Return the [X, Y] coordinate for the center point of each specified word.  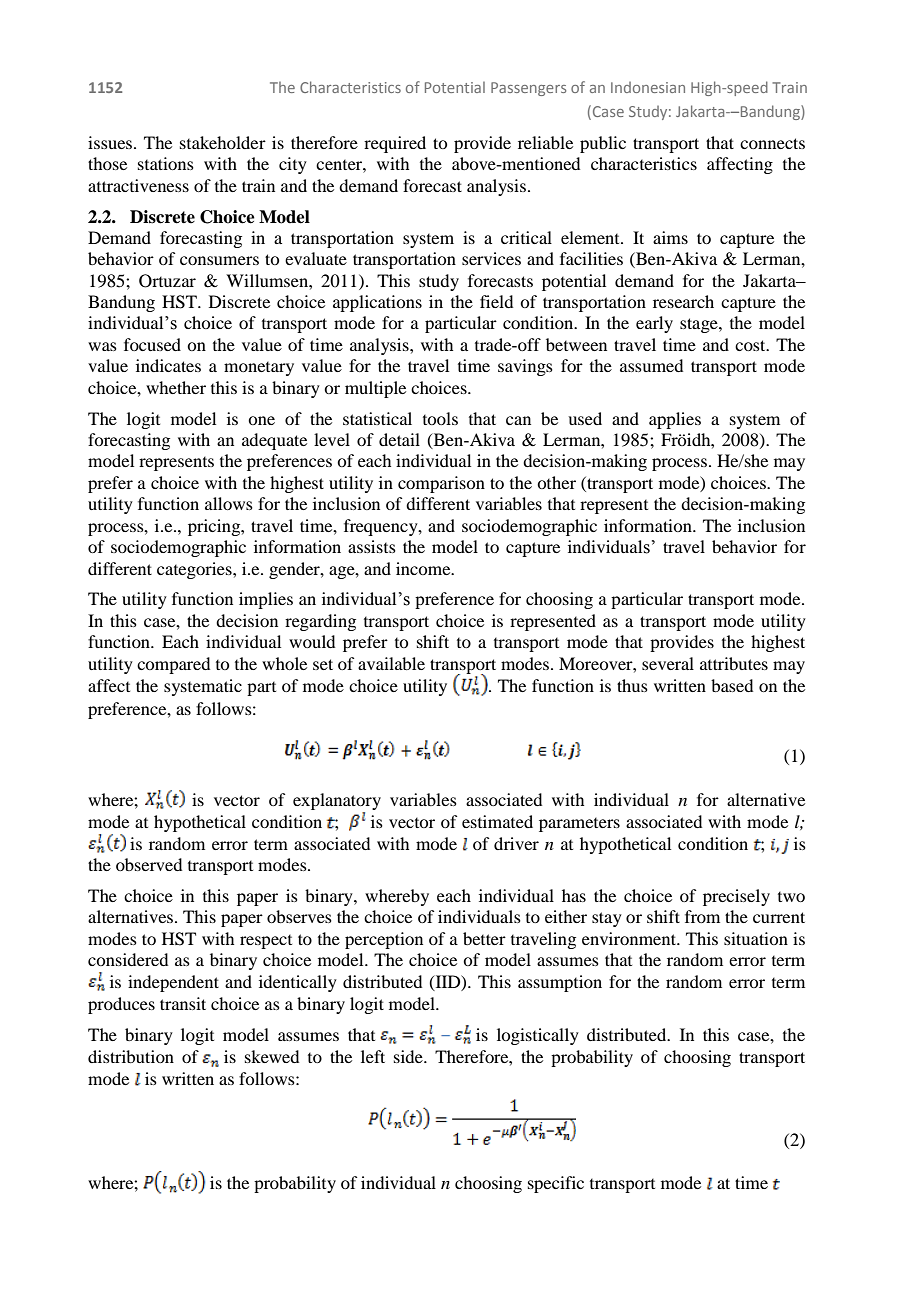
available [391, 663]
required [395, 144]
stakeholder [223, 142]
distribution [131, 1056]
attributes [734, 663]
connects [772, 143]
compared [173, 665]
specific [556, 1184]
